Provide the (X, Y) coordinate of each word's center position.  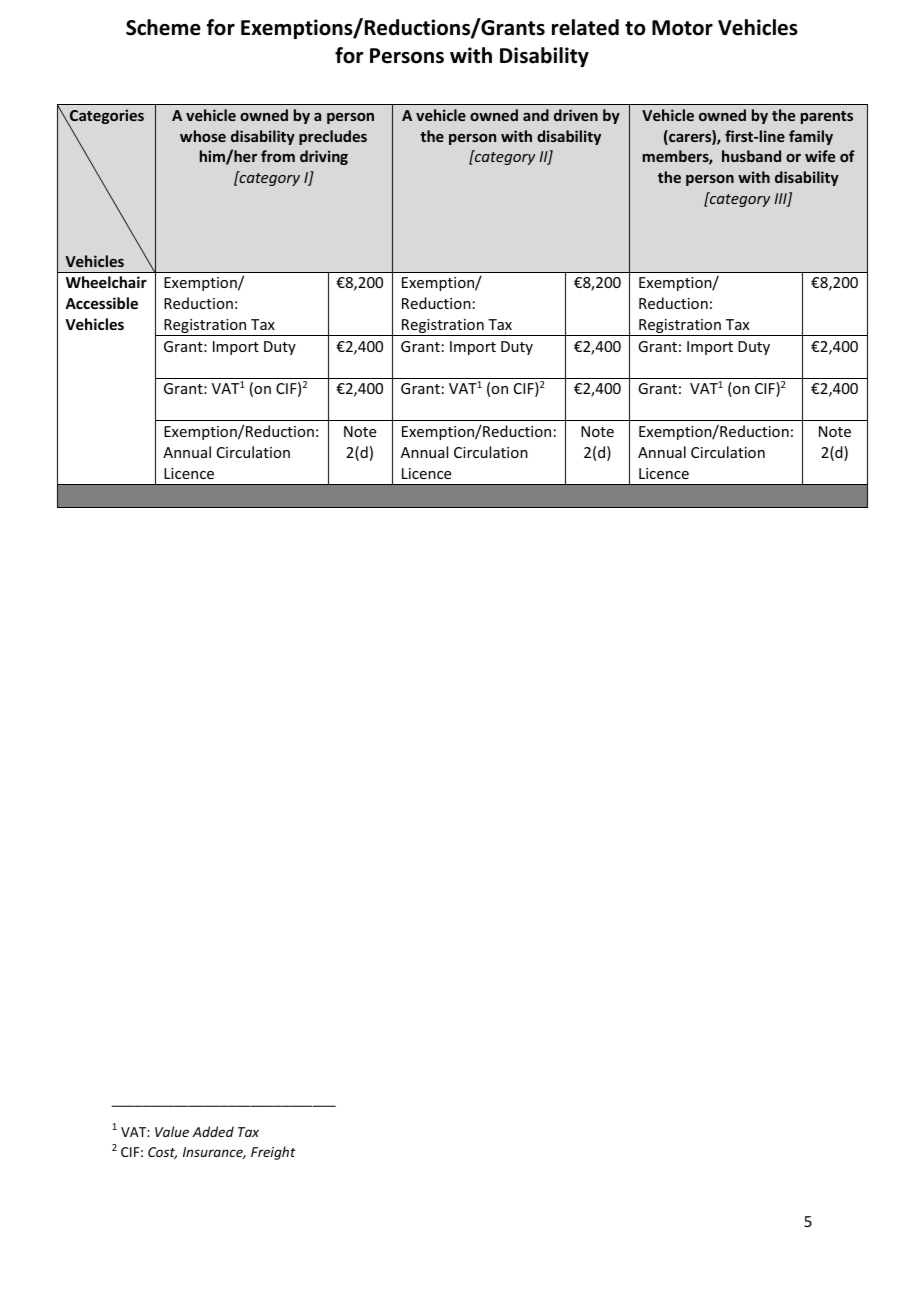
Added (213, 1131)
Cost (162, 1153)
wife (820, 156)
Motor (682, 28)
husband (751, 156)
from (278, 156)
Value (172, 1131)
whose (203, 136)
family (811, 137)
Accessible (101, 303)
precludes (333, 137)
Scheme (163, 27)
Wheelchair (106, 282)
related (585, 27)
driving (324, 157)
